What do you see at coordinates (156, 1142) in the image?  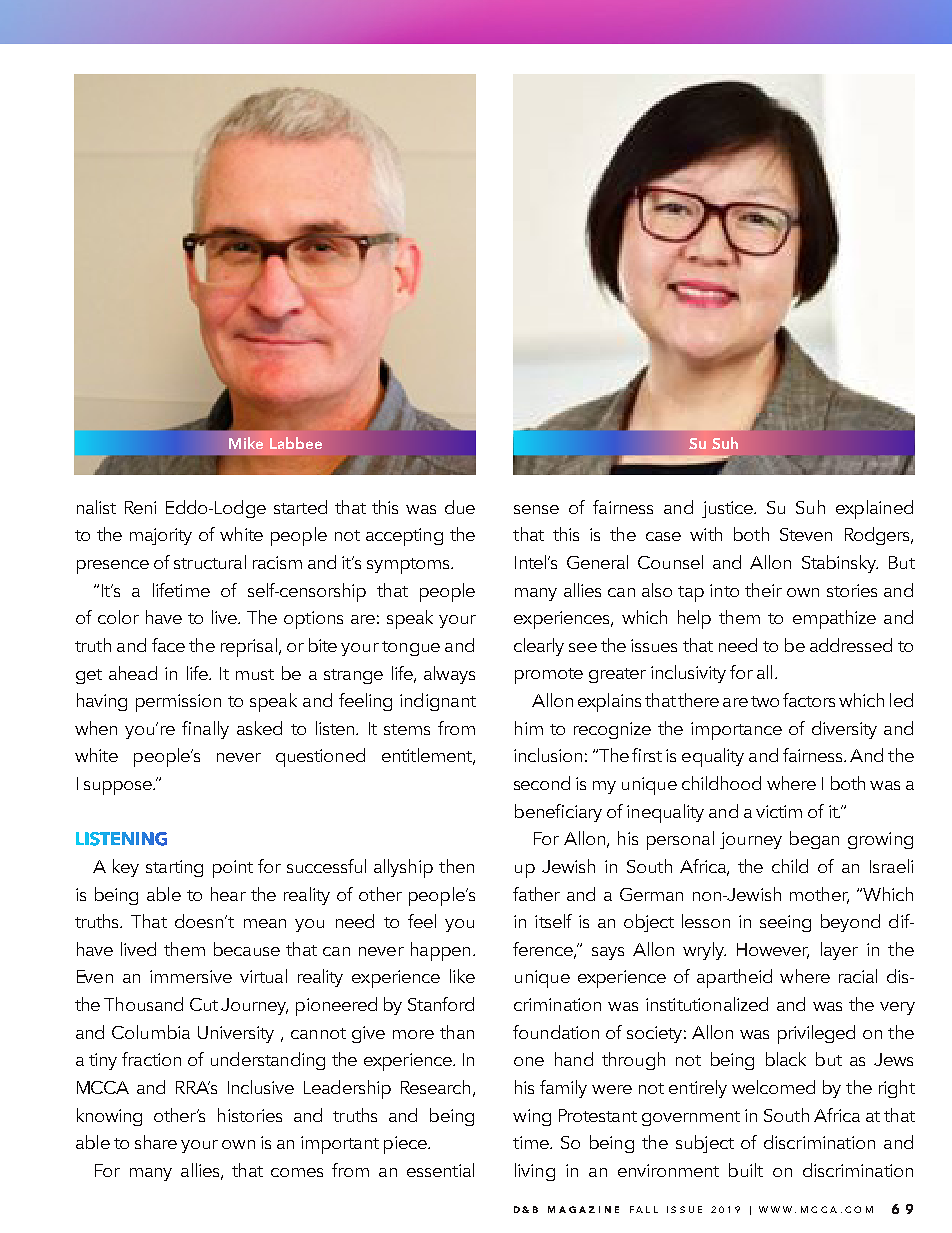 I see `share` at bounding box center [156, 1142].
